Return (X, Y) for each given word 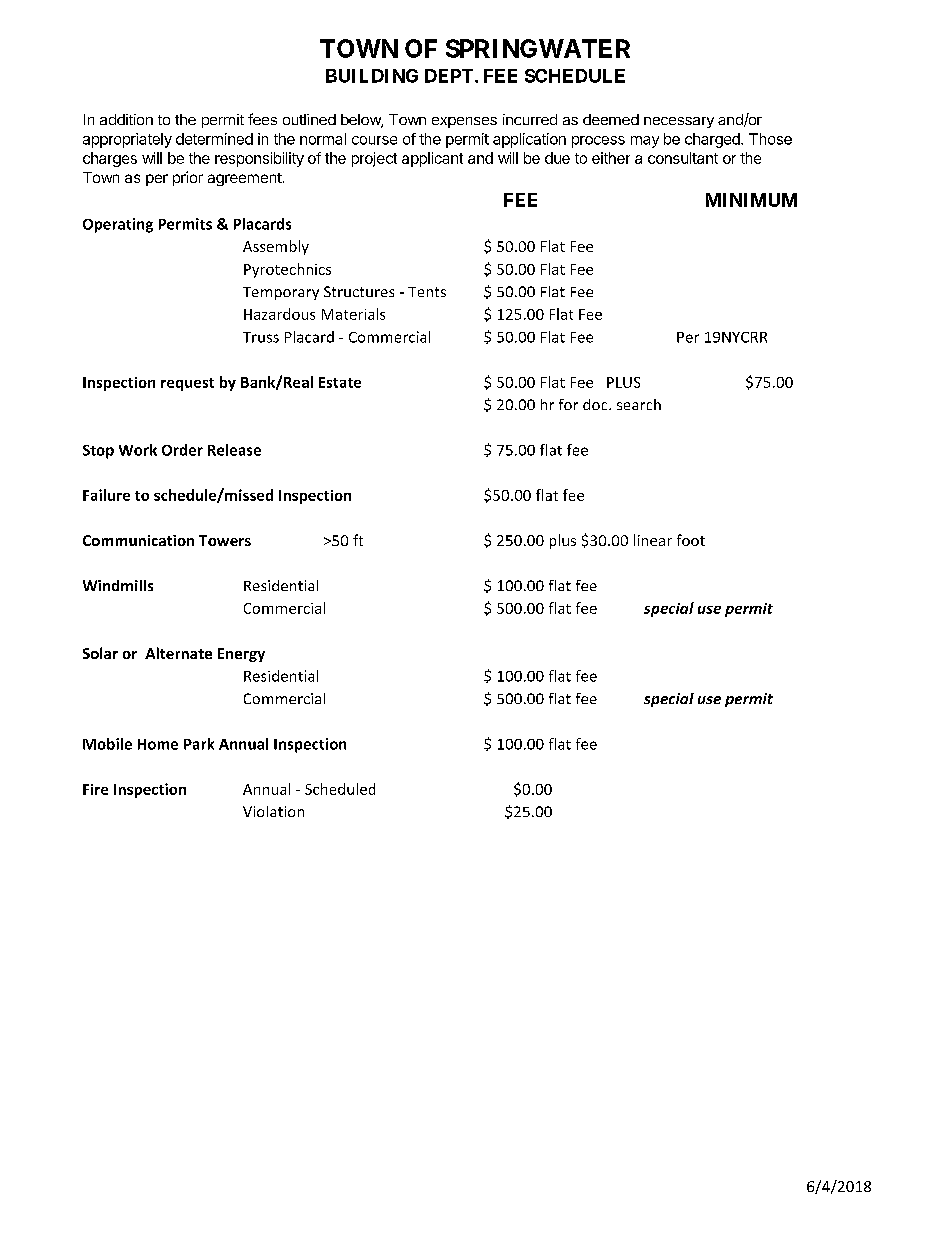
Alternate (178, 653)
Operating (118, 225)
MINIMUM (751, 200)
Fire (95, 789)
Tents (427, 292)
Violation (273, 811)
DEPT (450, 76)
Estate (340, 382)
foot (691, 540)
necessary (679, 122)
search (639, 404)
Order (182, 450)
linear (653, 540)
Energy (241, 655)
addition (126, 119)
